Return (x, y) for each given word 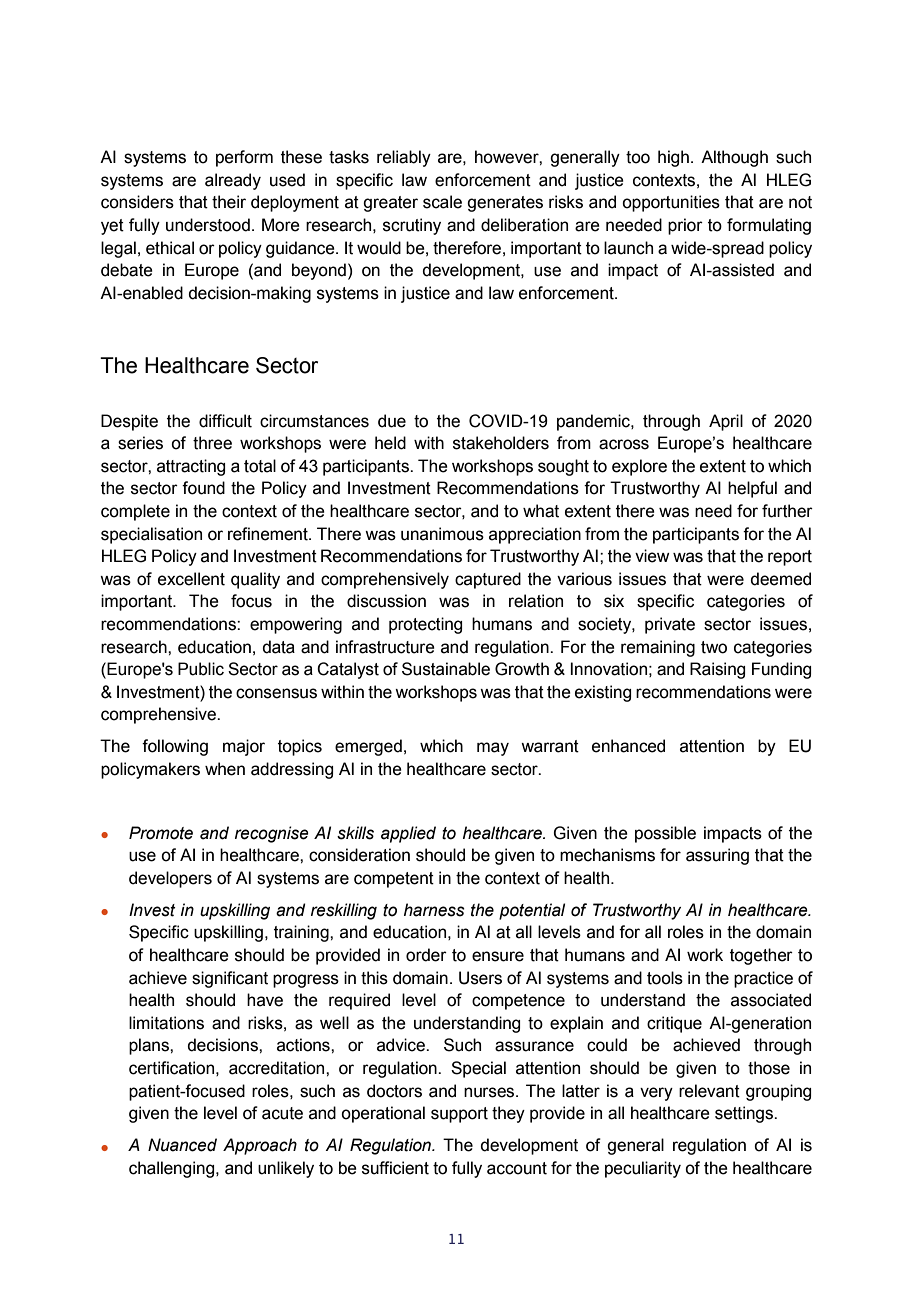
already (233, 181)
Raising (717, 670)
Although (734, 158)
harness (434, 910)
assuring (717, 856)
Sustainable (446, 669)
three (212, 443)
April (726, 422)
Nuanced (182, 1145)
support (459, 1115)
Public (201, 669)
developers (170, 879)
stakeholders (501, 443)
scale (442, 202)
